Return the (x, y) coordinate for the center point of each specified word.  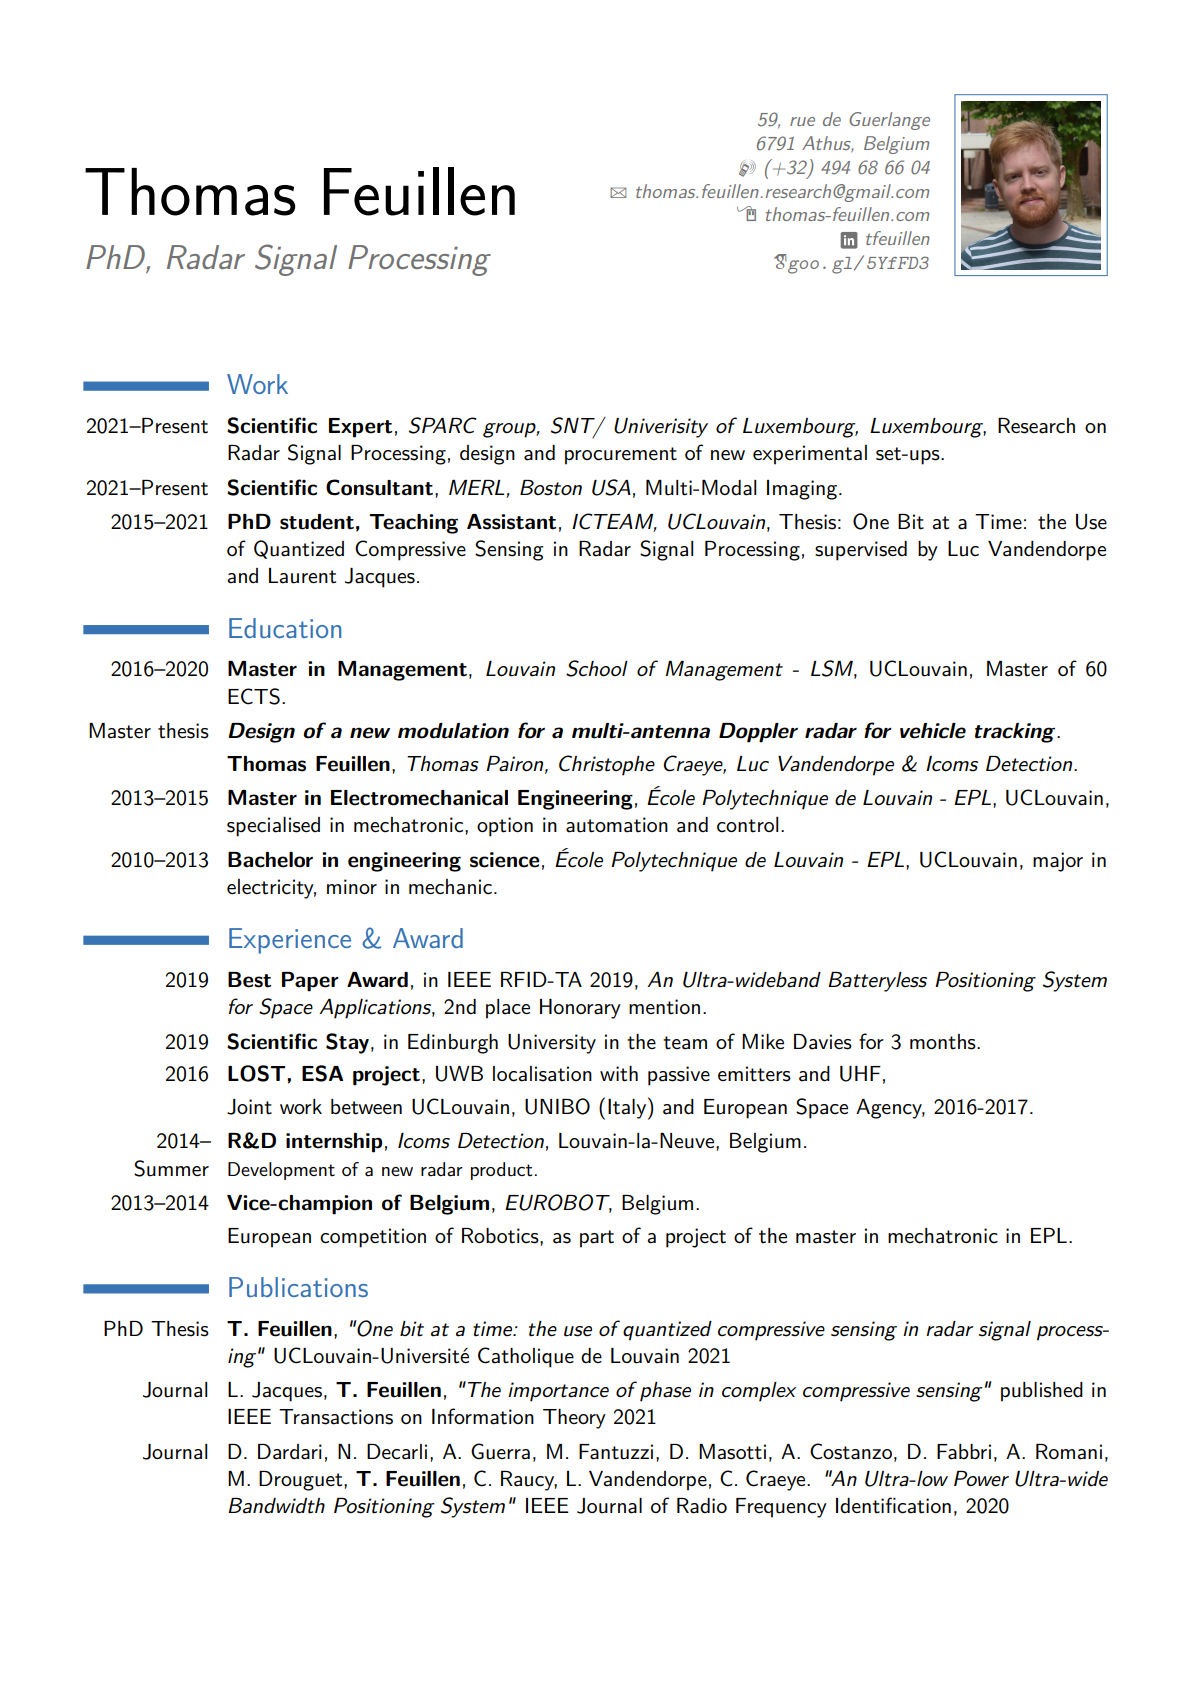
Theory (574, 1419)
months (944, 1042)
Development (281, 1171)
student (317, 522)
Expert (360, 428)
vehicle (933, 731)
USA (611, 487)
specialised (273, 827)
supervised (861, 551)
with (619, 1074)
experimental (810, 455)
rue (802, 121)
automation (617, 825)
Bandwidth (276, 1506)
